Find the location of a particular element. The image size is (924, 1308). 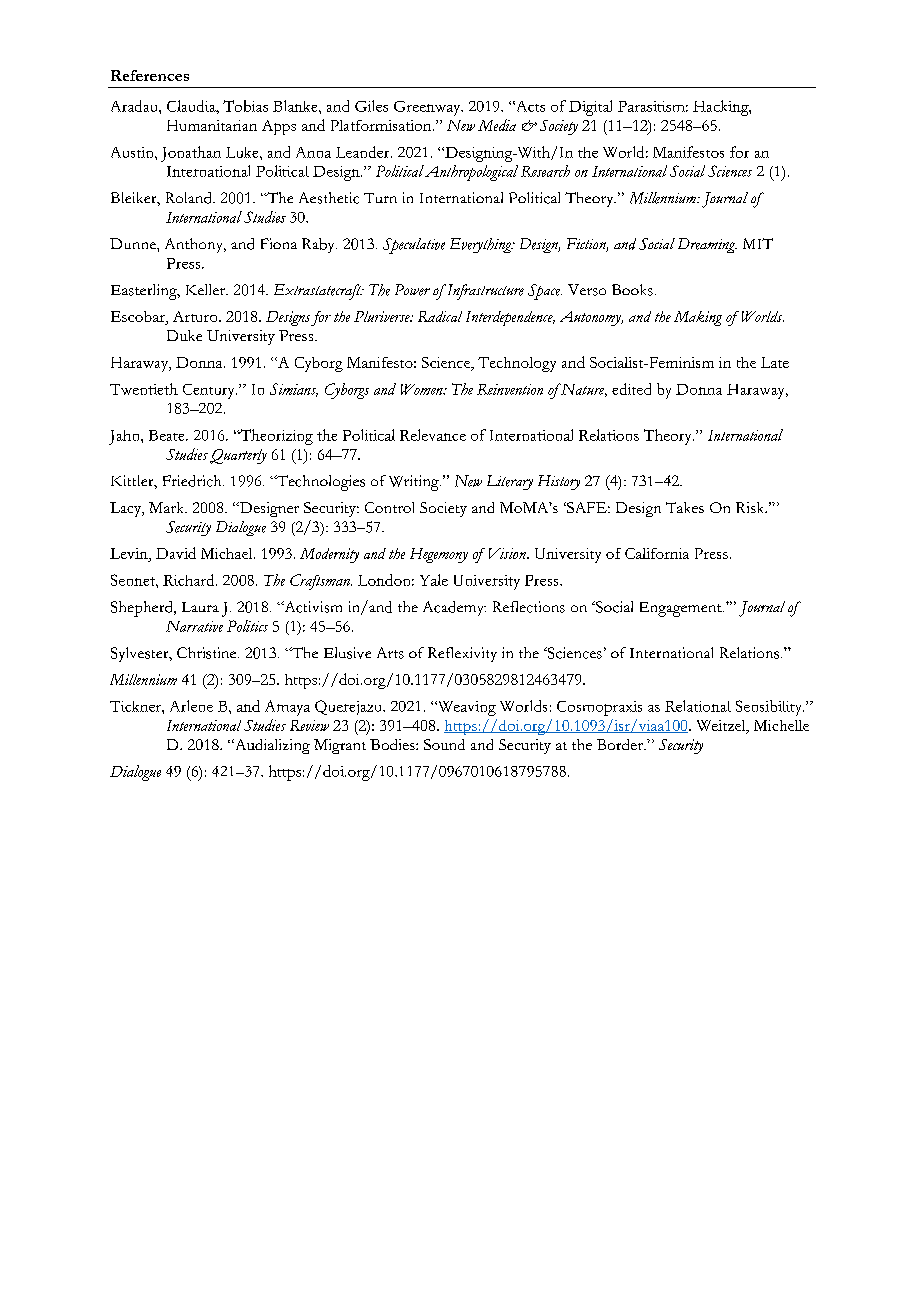

Everything is located at coordinates (482, 245).
